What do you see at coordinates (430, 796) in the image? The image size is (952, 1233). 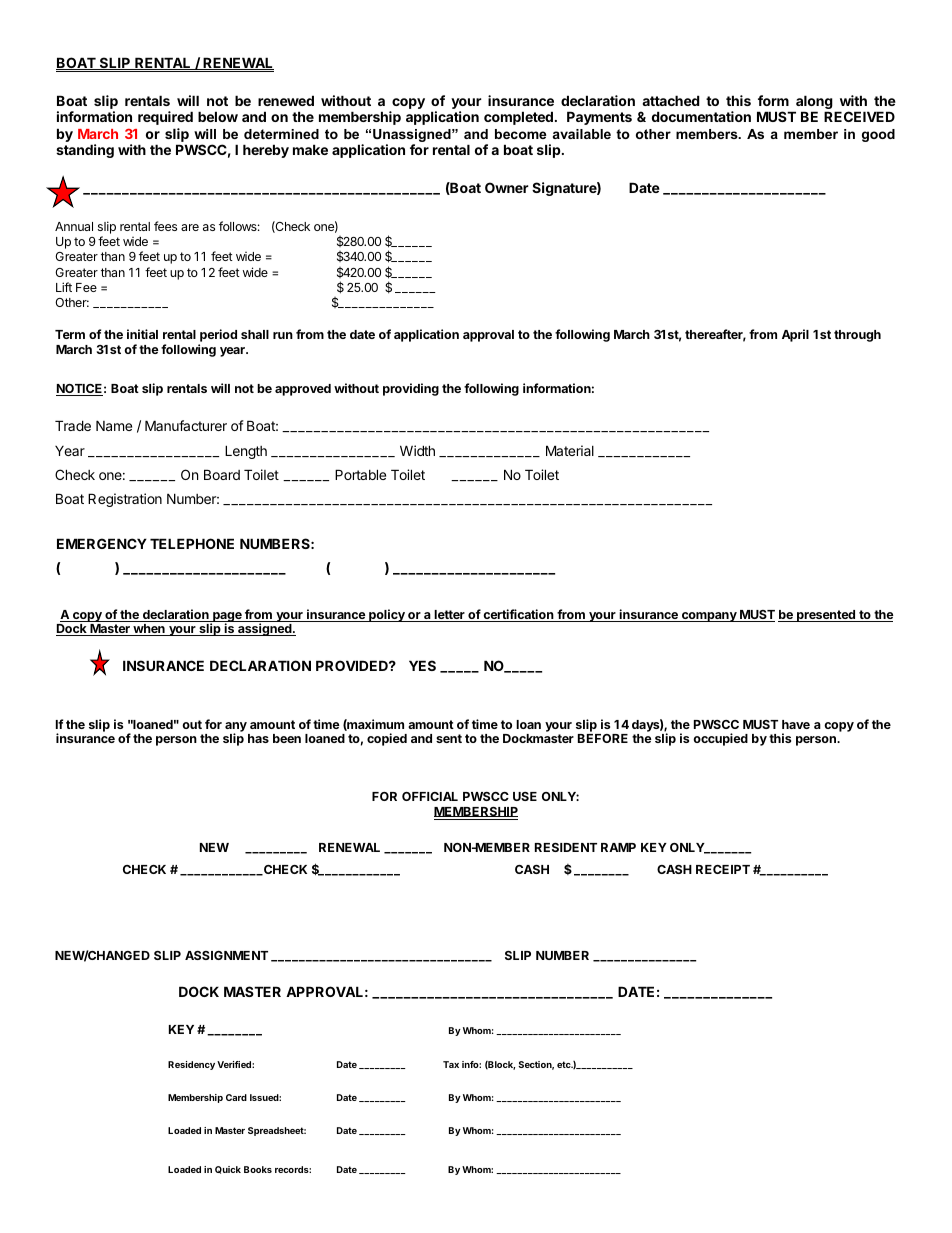 I see `OFFICIAL` at bounding box center [430, 796].
